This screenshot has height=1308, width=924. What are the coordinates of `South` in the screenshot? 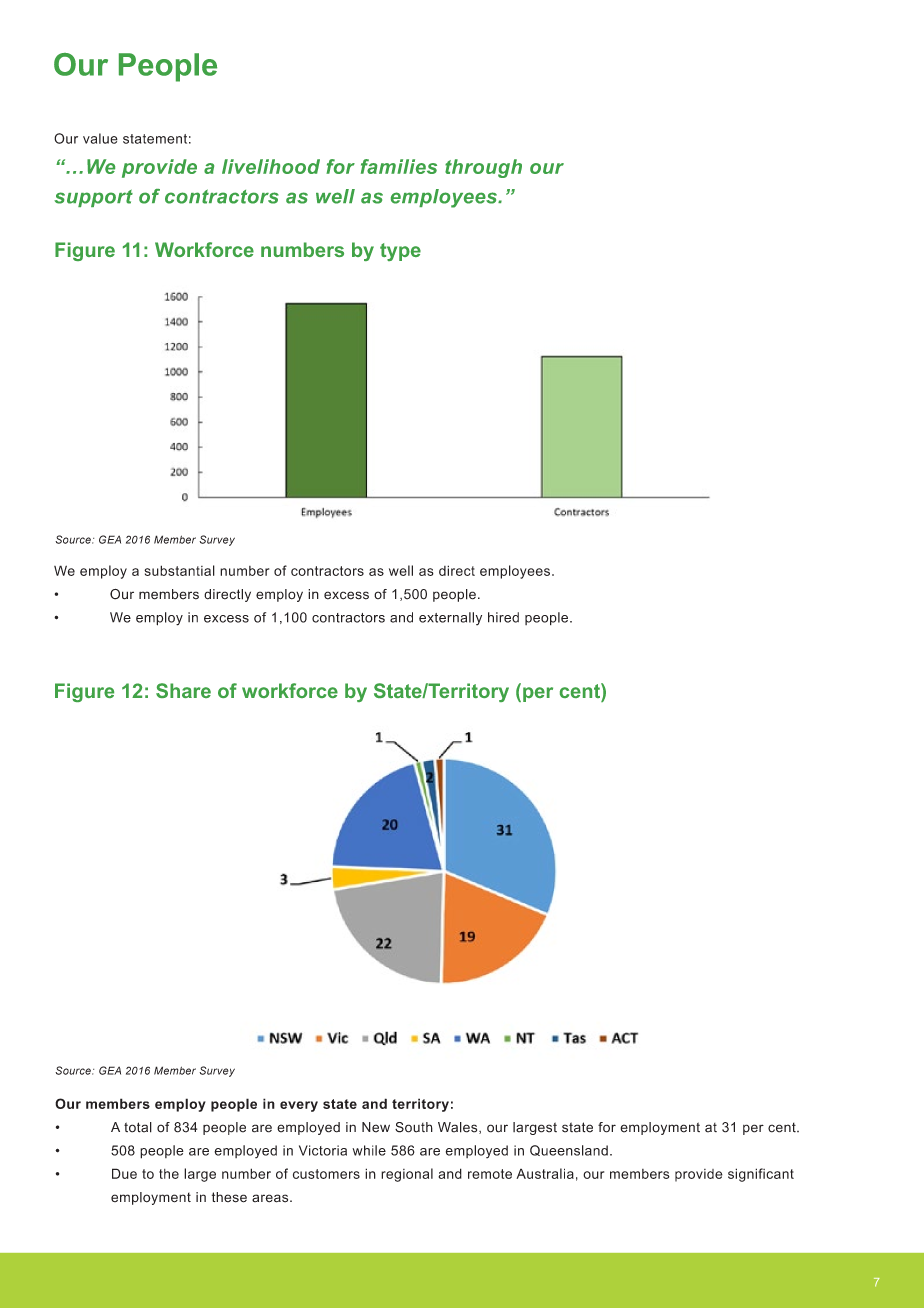 It's located at (414, 1127).
